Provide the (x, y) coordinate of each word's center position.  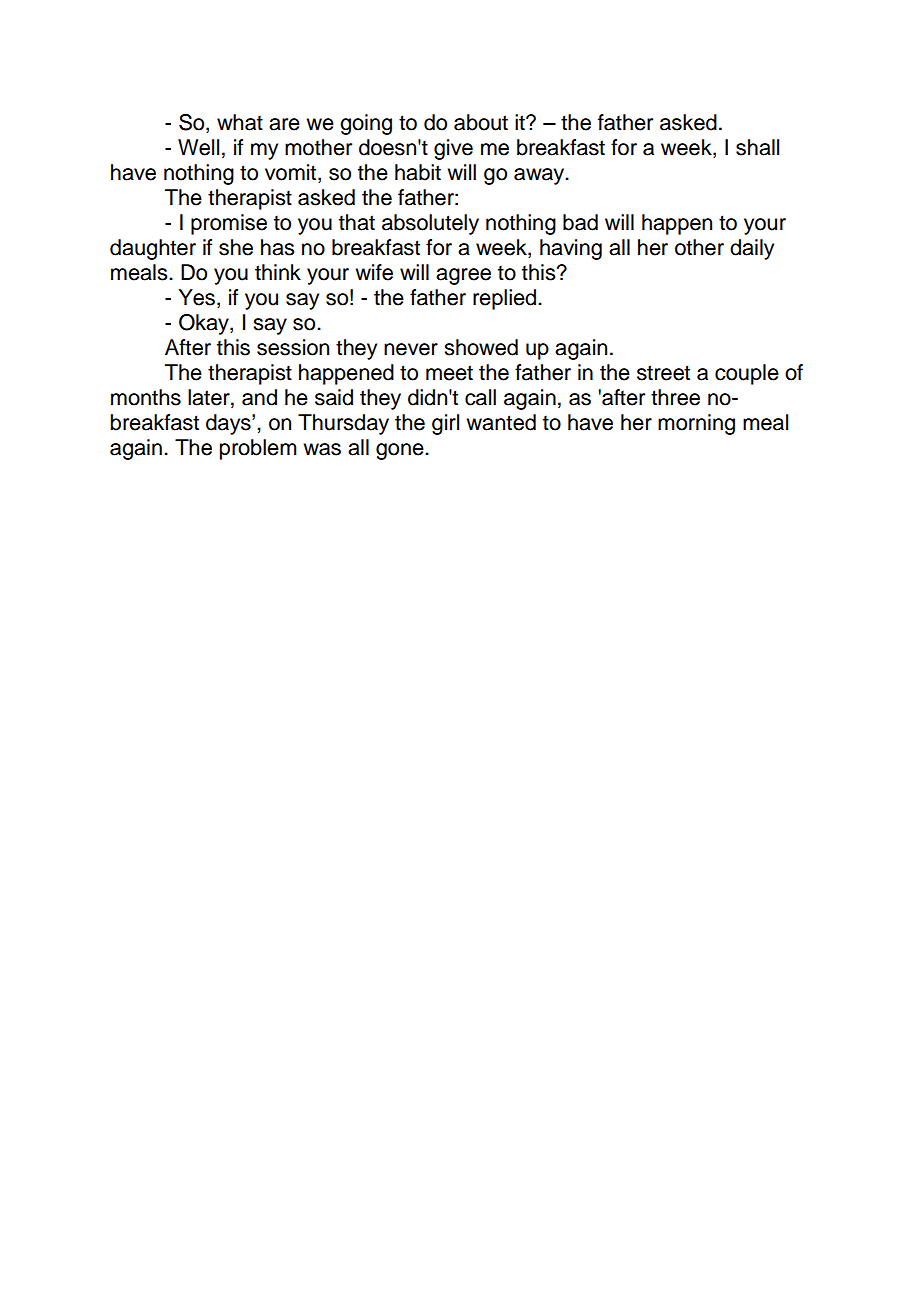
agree (463, 276)
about (481, 122)
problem (258, 449)
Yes (197, 297)
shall (757, 147)
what (240, 122)
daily (752, 249)
